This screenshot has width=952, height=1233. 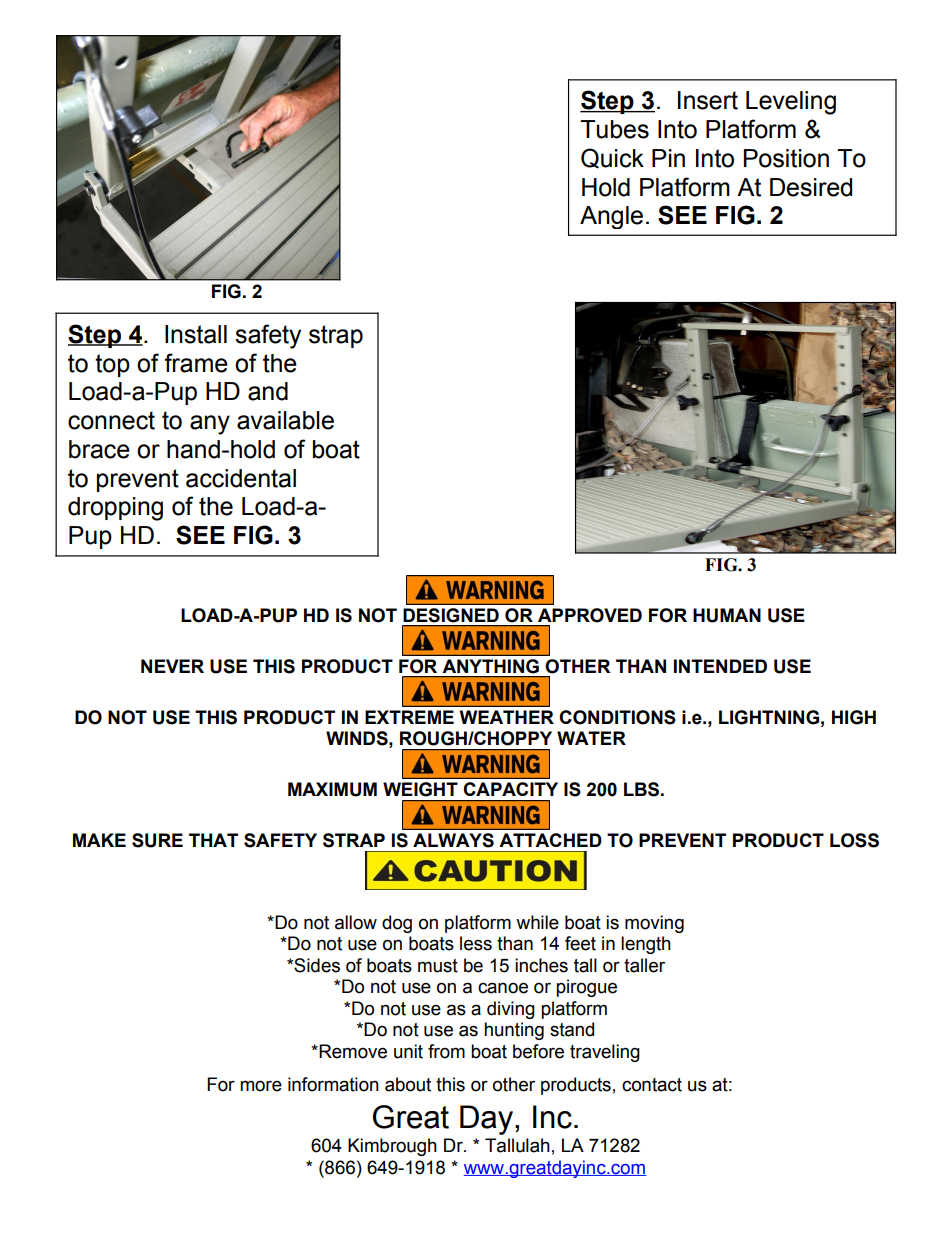 I want to click on Position, so click(x=786, y=158).
